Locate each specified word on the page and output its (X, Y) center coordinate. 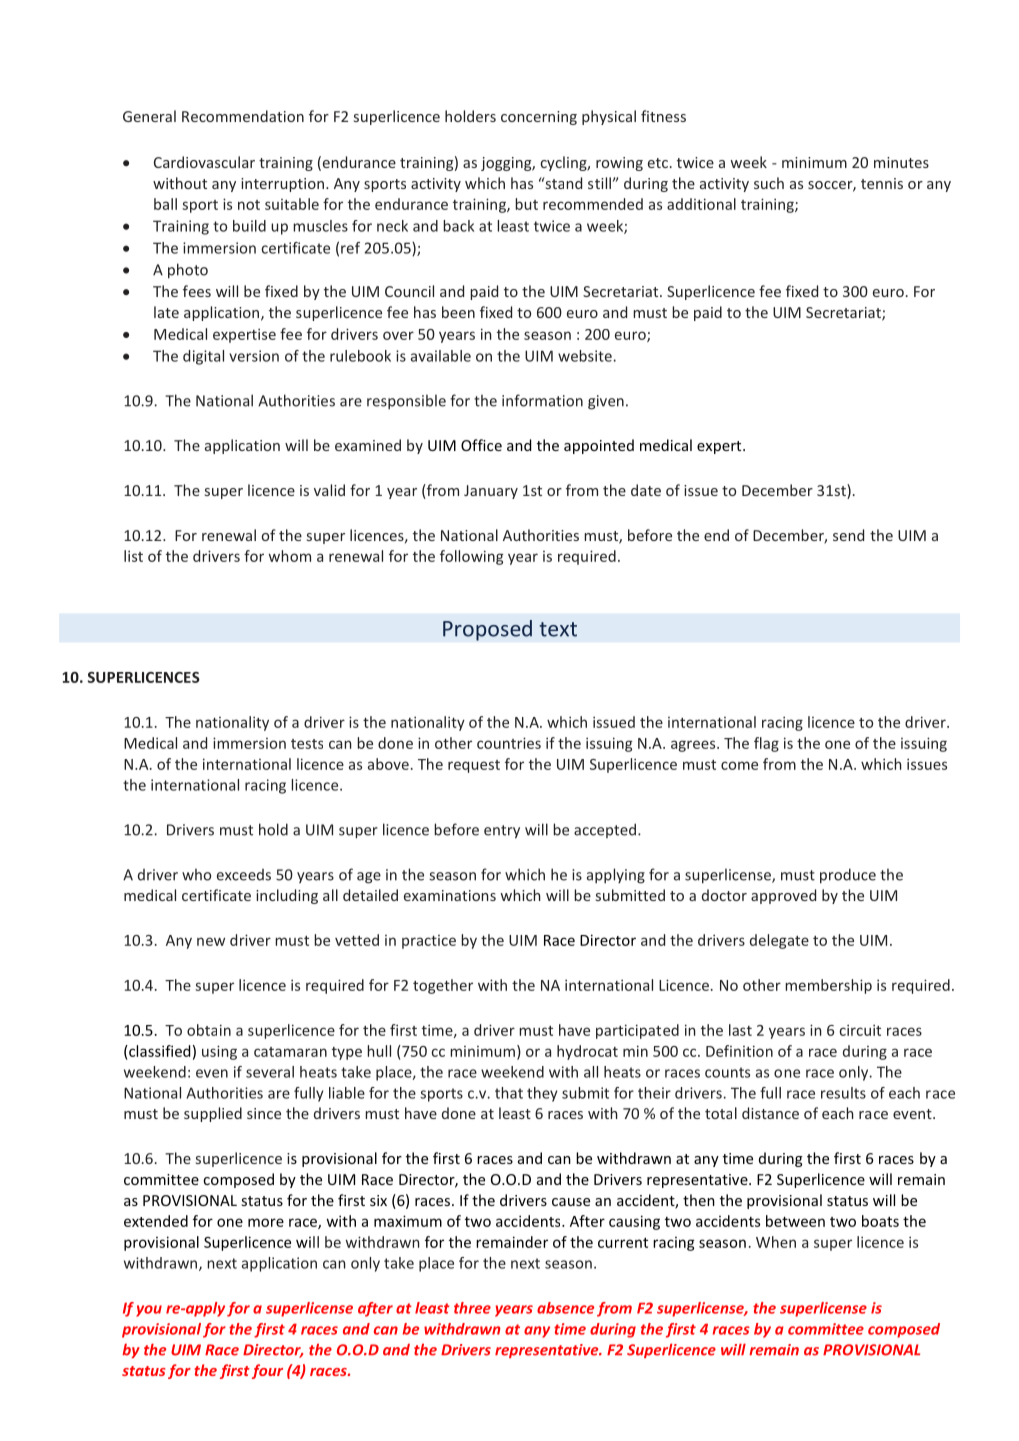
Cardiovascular (204, 162)
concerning (539, 118)
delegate (779, 941)
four (267, 1371)
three (472, 1308)
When (776, 1242)
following (471, 557)
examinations (450, 895)
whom (290, 556)
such (769, 183)
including (287, 896)
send (848, 535)
